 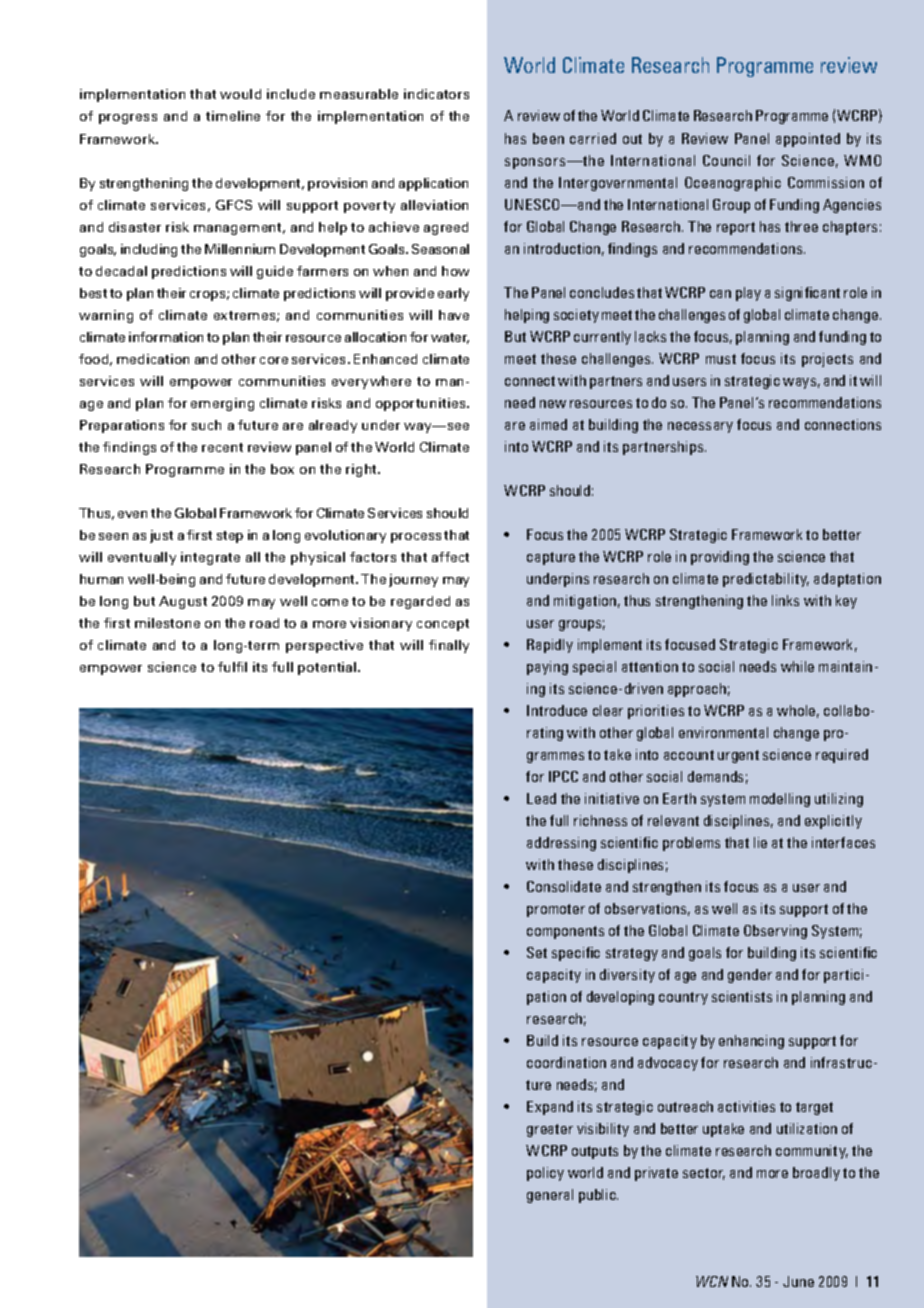 What do you see at coordinates (233, 116) in the document?
I see `timeline` at bounding box center [233, 116].
